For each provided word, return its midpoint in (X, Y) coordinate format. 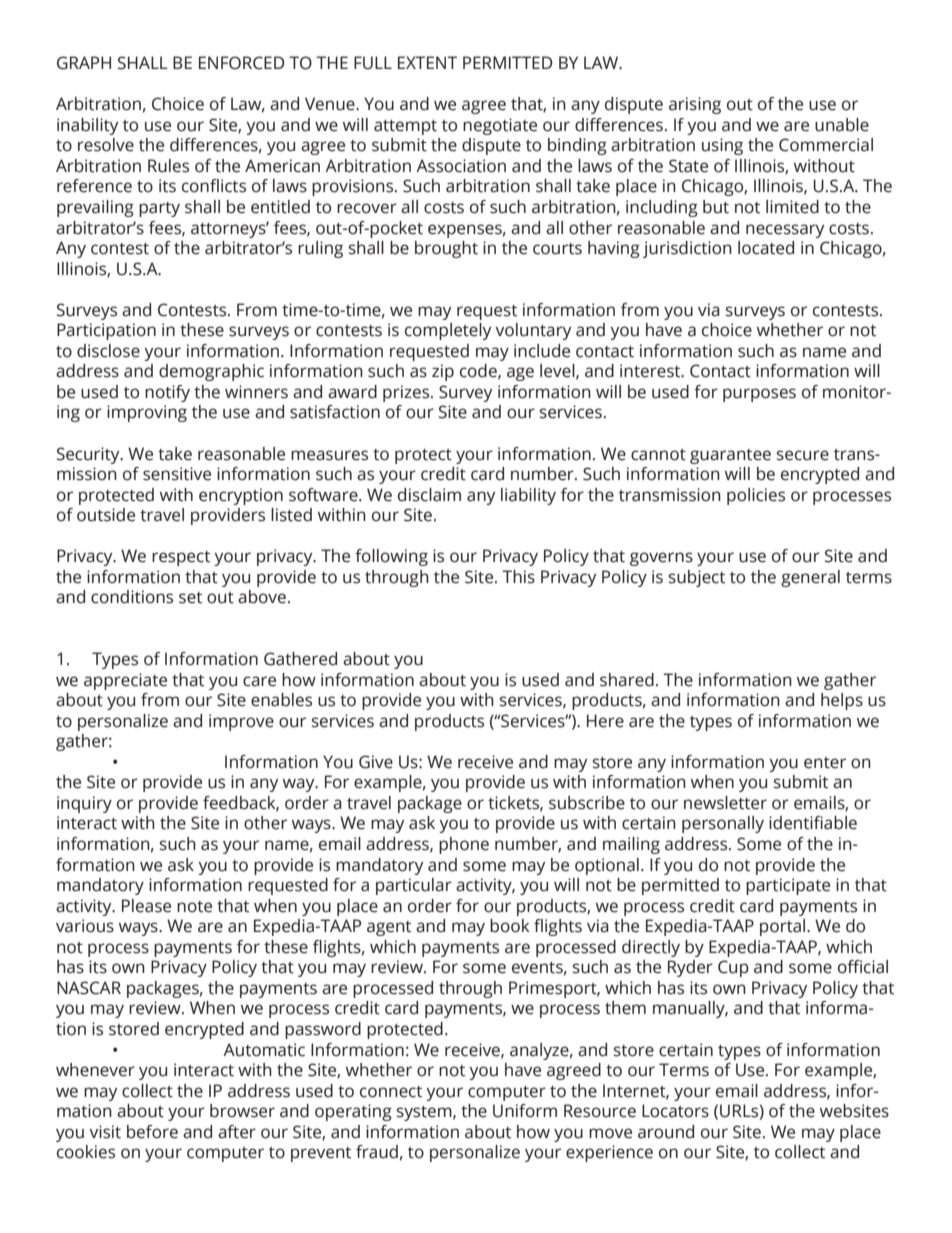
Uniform (525, 1111)
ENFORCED (241, 63)
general (810, 578)
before (152, 1132)
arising (695, 105)
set (190, 598)
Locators (675, 1111)
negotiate (500, 126)
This (518, 577)
